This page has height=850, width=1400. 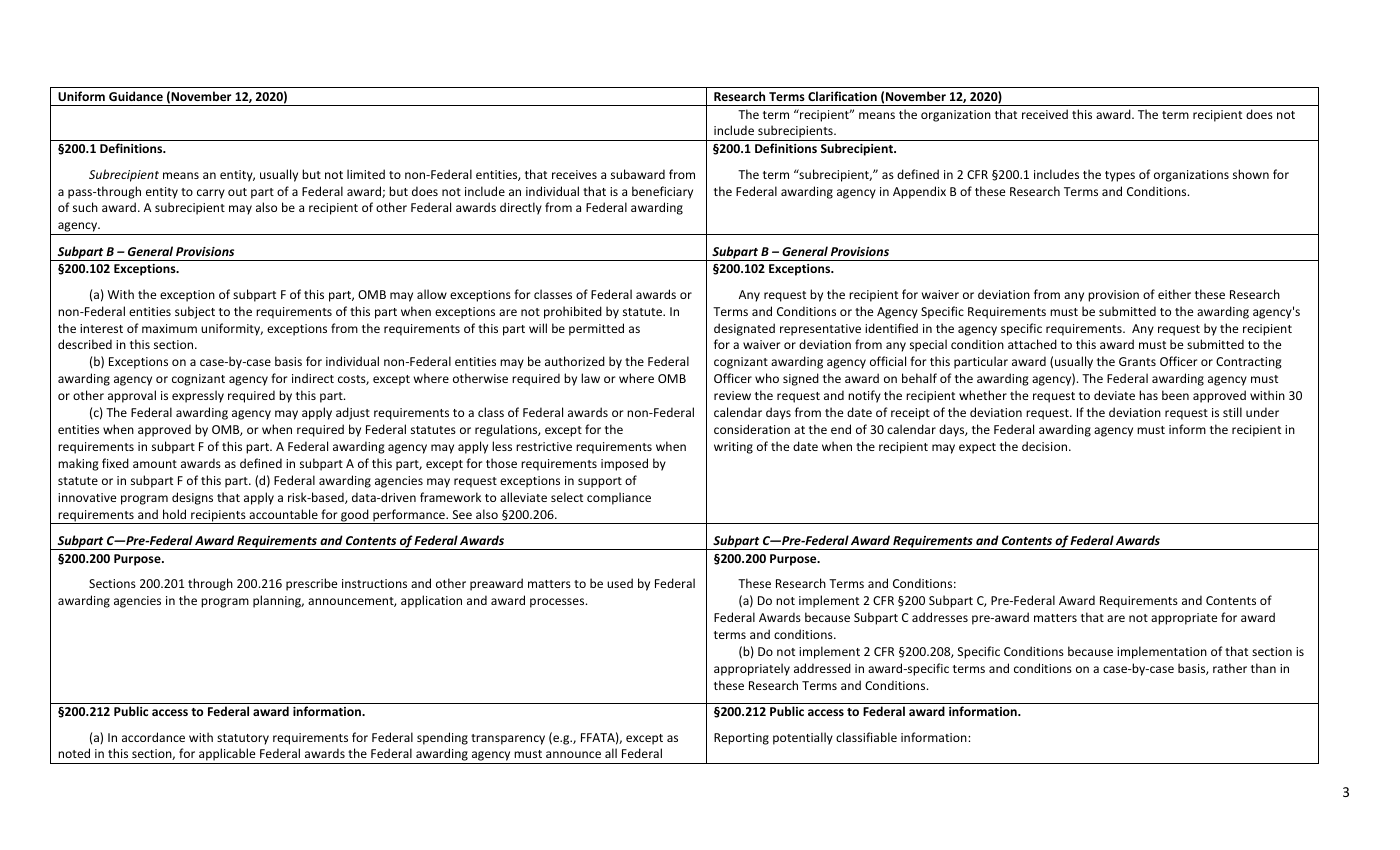 I want to click on Reporting, so click(x=741, y=739).
